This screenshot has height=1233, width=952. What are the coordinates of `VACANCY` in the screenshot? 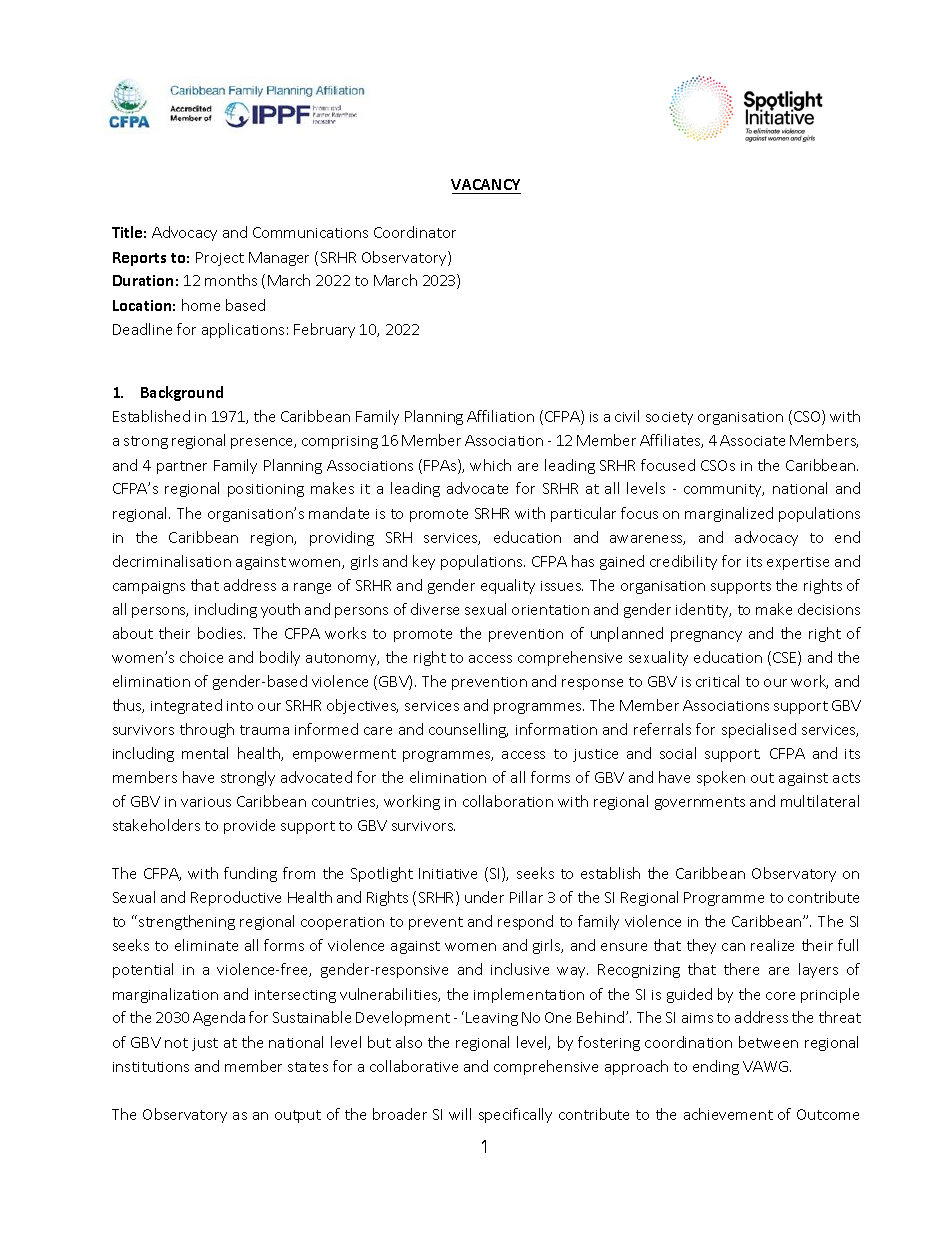 It's located at (486, 186).
